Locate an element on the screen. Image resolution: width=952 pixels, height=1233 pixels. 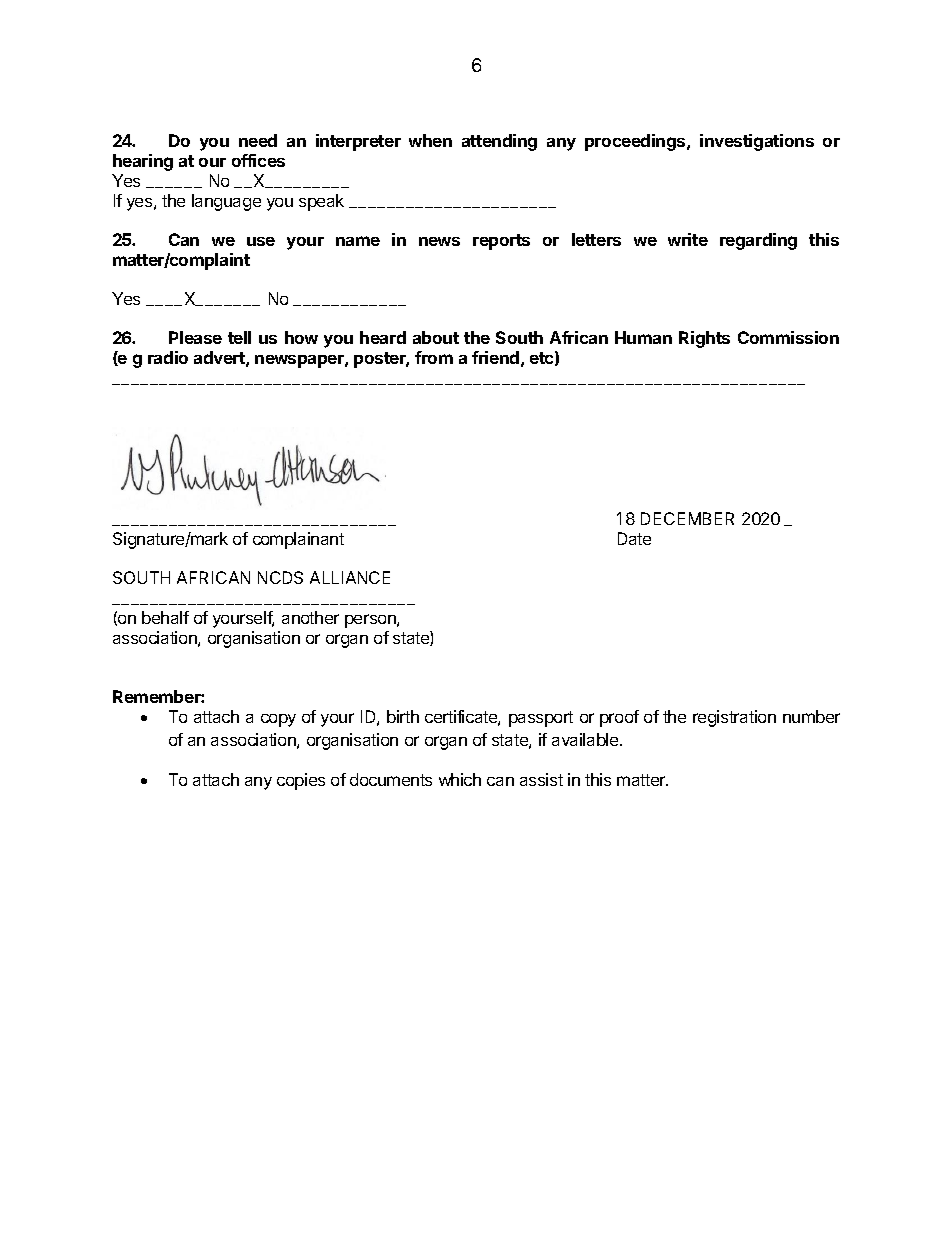
behalf is located at coordinates (165, 617).
